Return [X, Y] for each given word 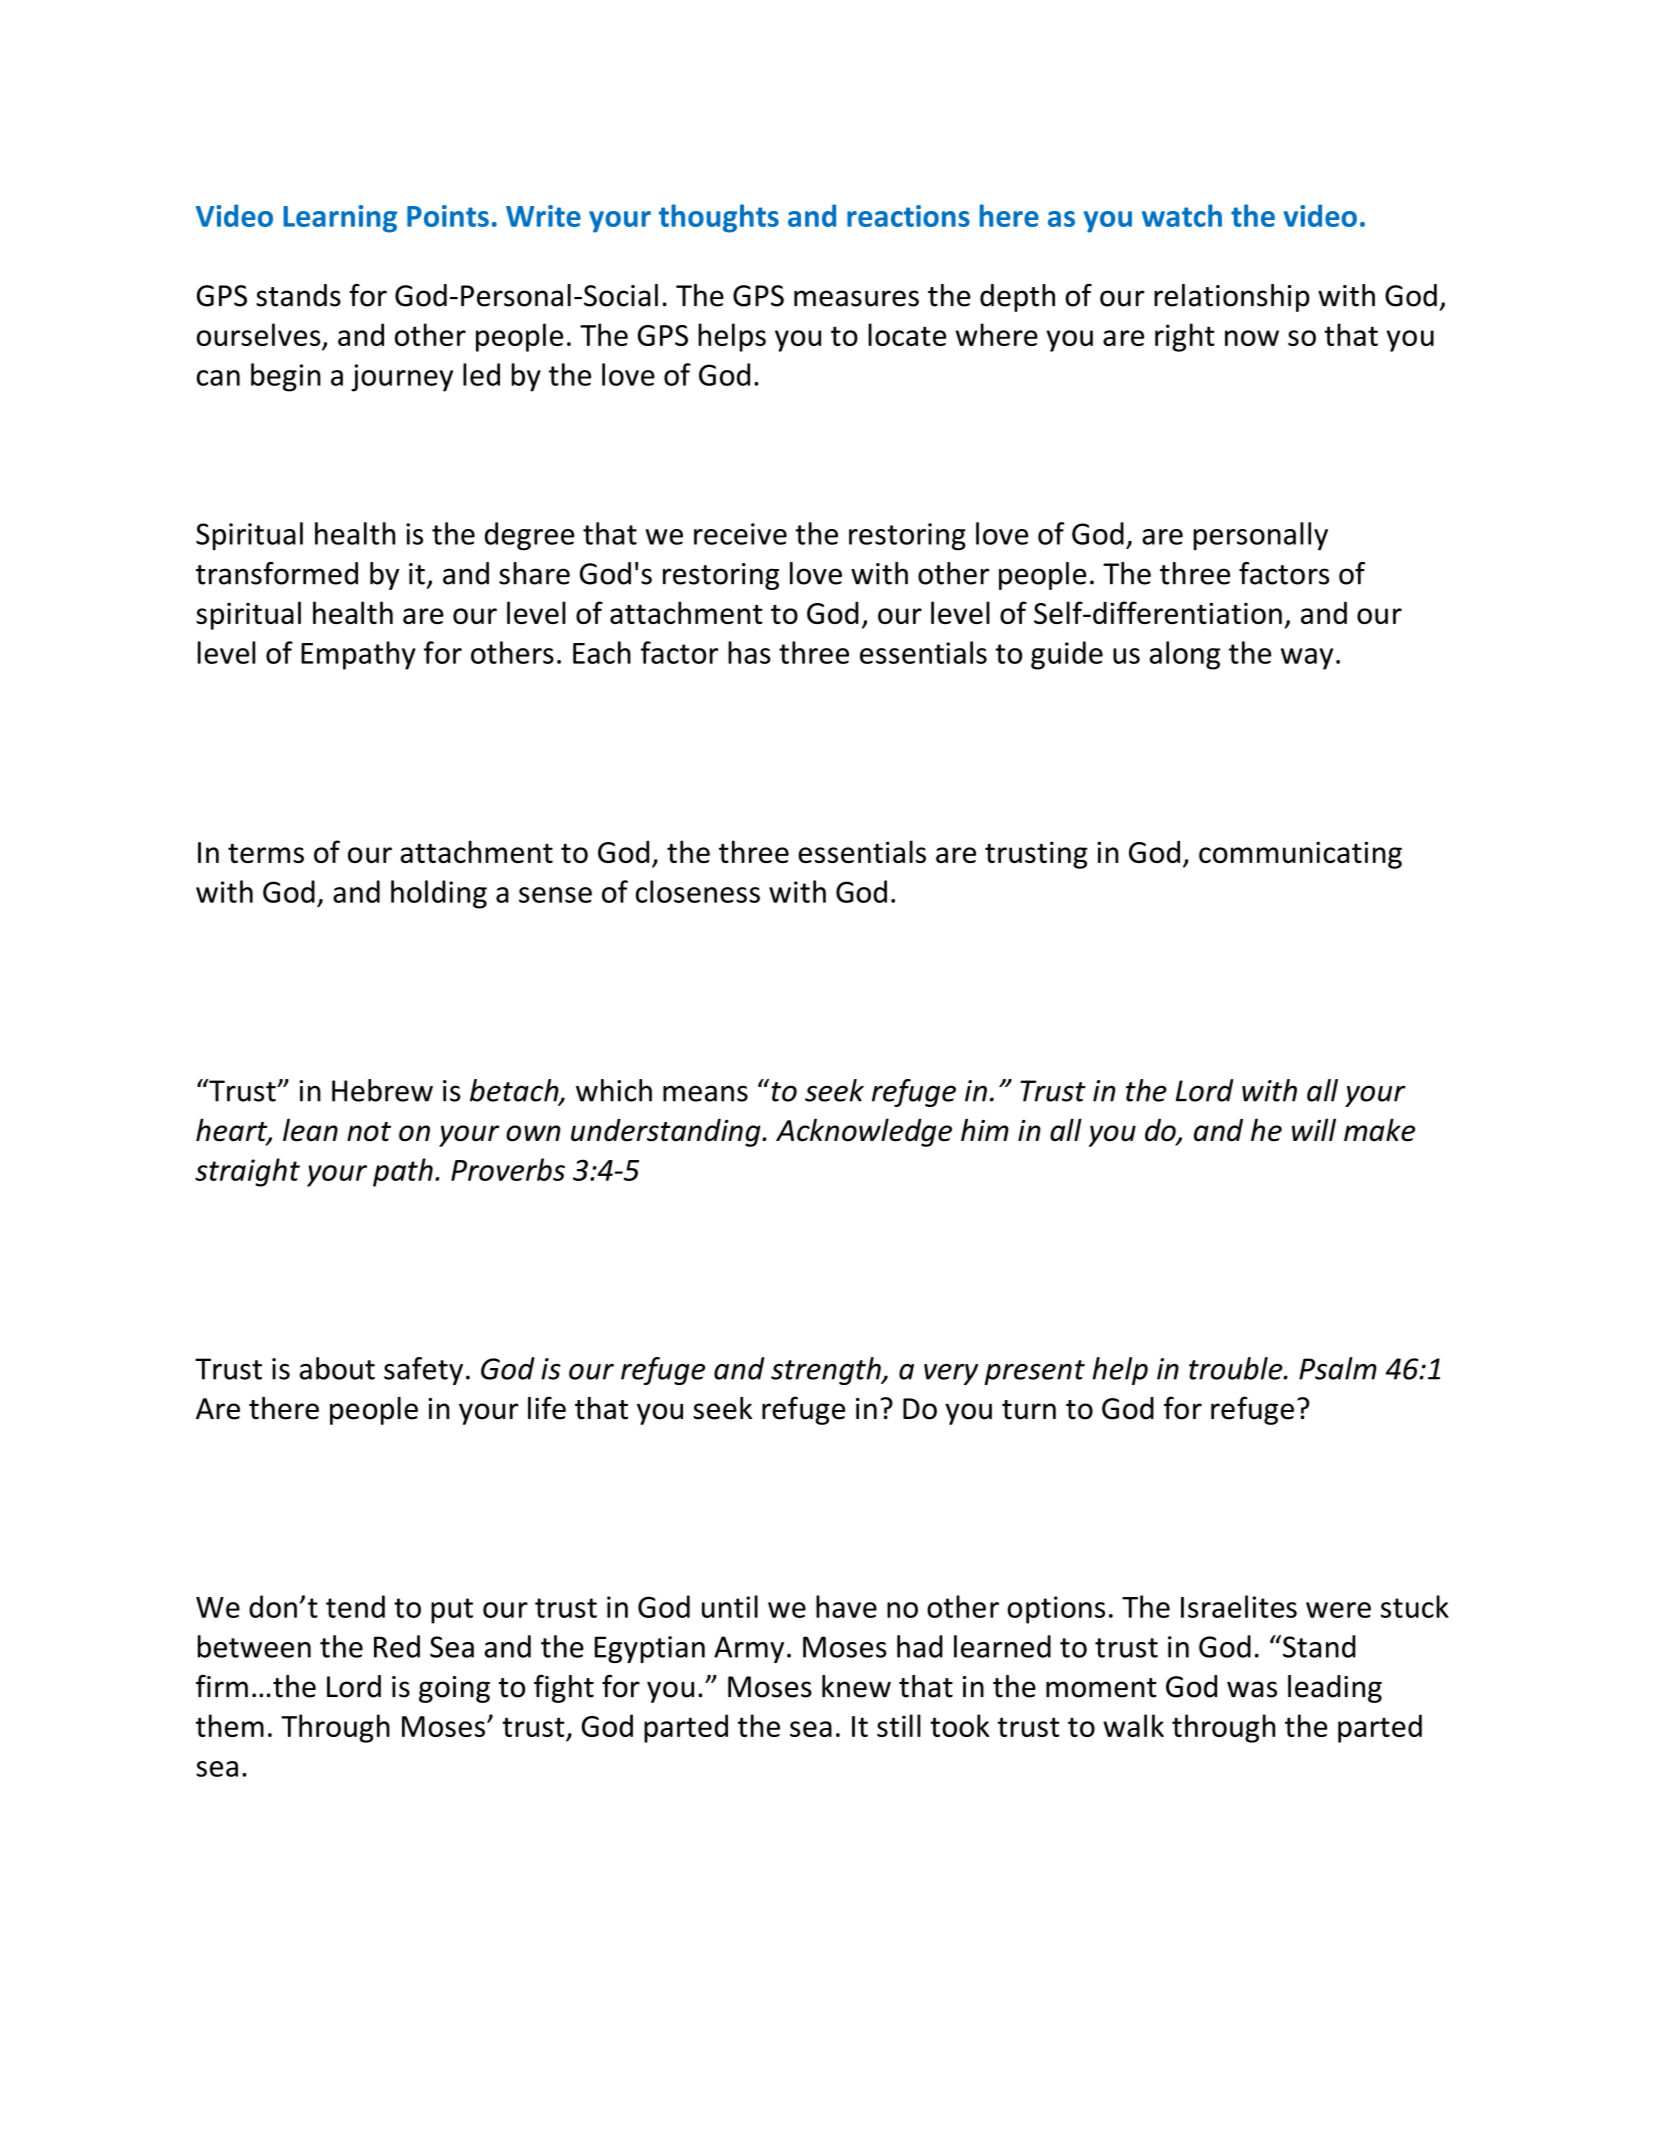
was [1252, 1689]
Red [397, 1646]
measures [856, 298]
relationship [1232, 298]
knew [856, 1686]
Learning [340, 219]
